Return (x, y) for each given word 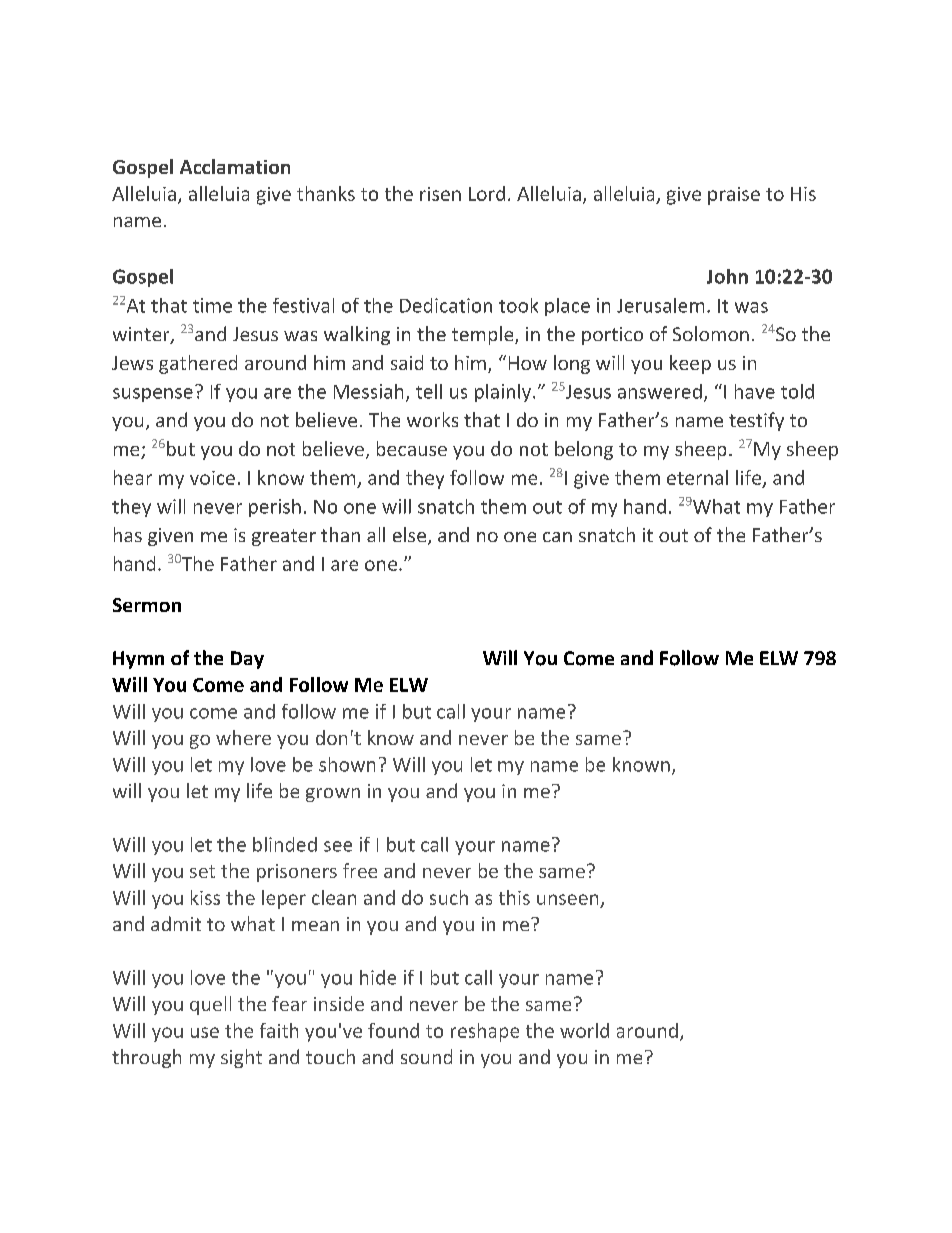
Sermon (147, 605)
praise (734, 196)
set (202, 871)
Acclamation (235, 166)
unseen (567, 899)
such (449, 897)
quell (210, 1005)
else (409, 534)
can (557, 537)
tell (429, 391)
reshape (485, 1032)
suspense (153, 395)
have (755, 391)
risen (440, 194)
